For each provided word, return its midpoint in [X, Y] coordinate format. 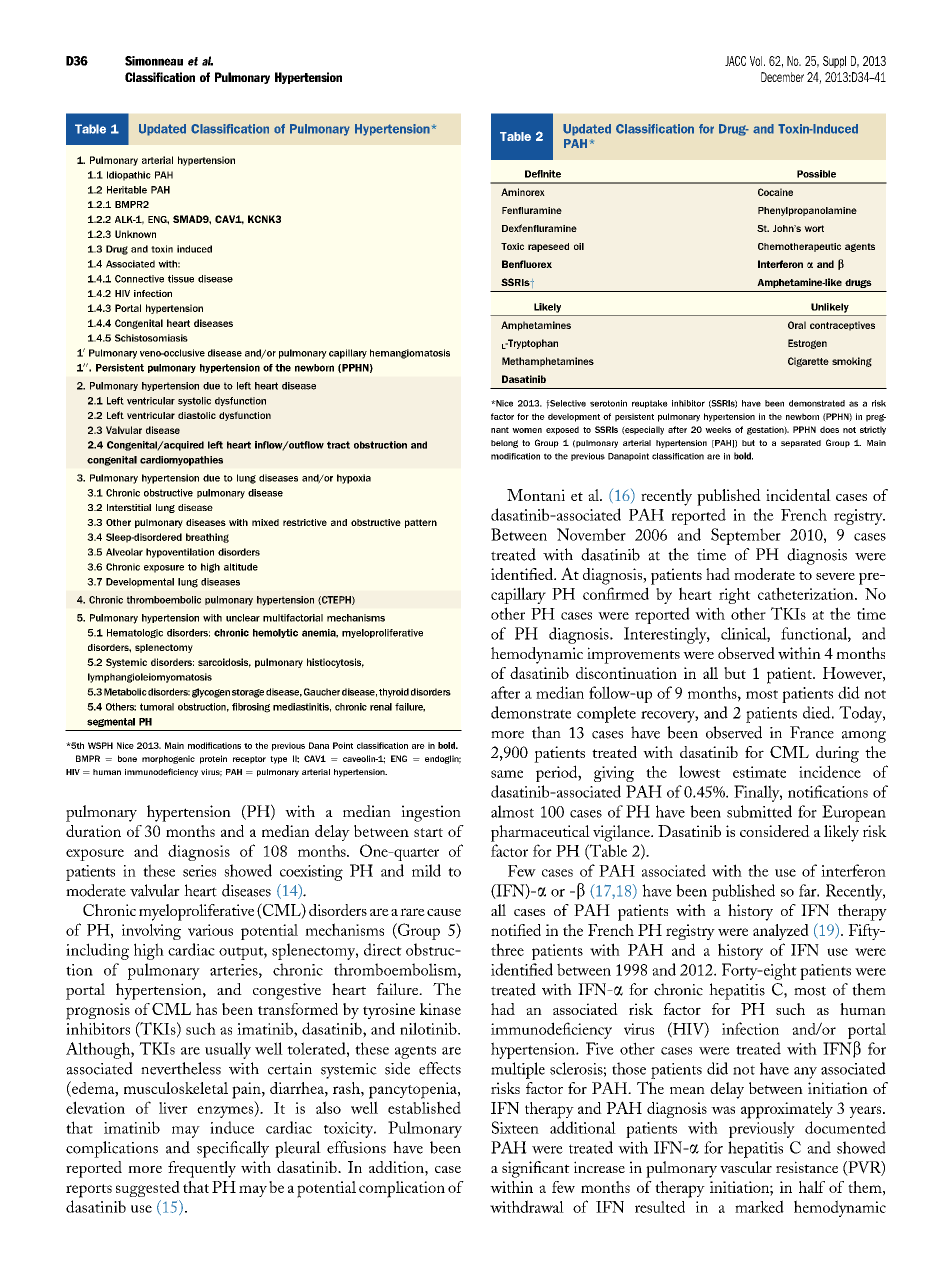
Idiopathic [129, 176]
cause [444, 912]
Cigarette [808, 362]
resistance [807, 1167]
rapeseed [548, 247]
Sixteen [515, 1127]
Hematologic [135, 633]
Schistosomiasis [151, 338]
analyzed [781, 932]
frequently [202, 1169]
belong [504, 444]
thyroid [394, 693]
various [210, 930]
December [782, 77]
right [735, 596]
